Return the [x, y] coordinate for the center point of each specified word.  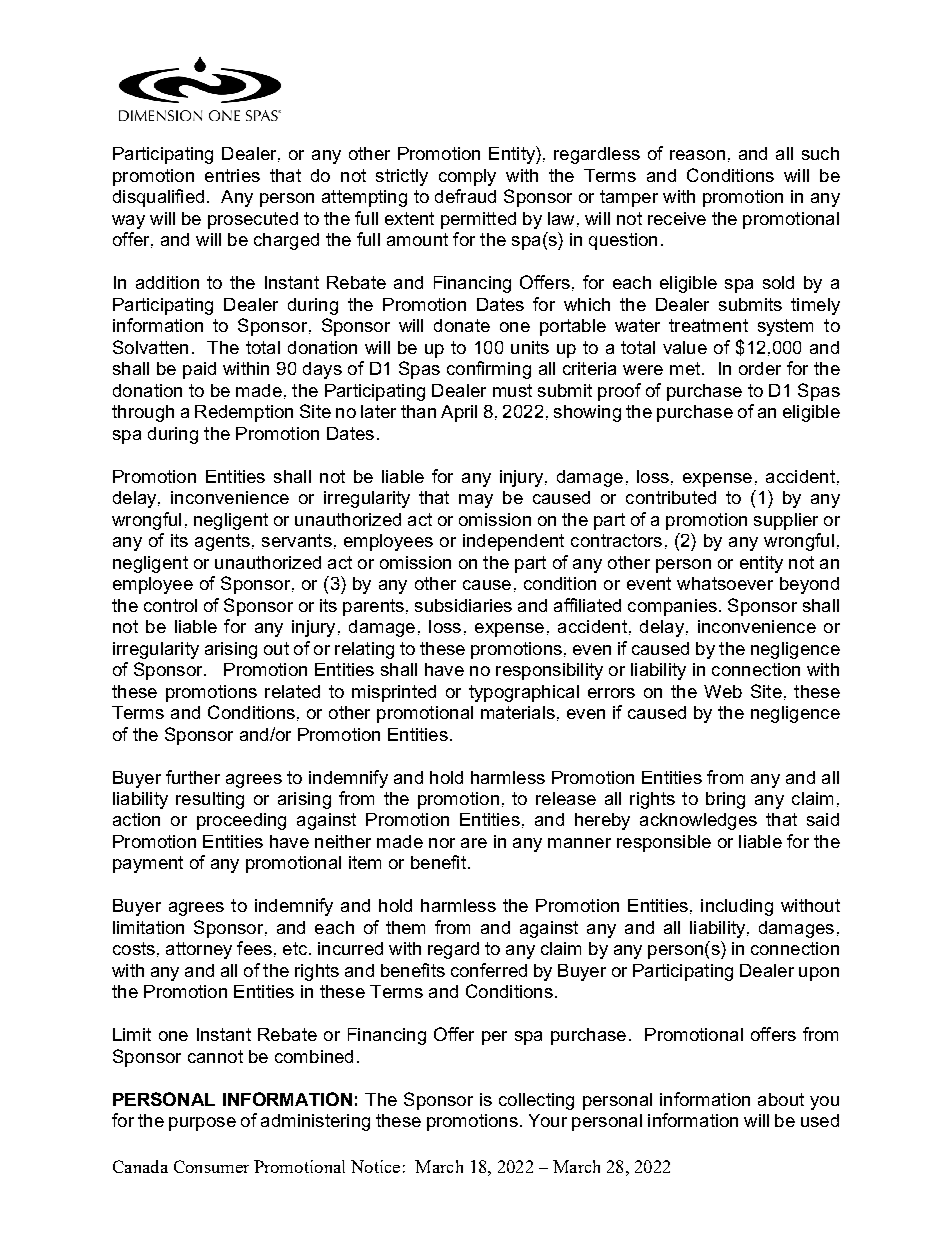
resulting [210, 800]
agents [222, 542]
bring [725, 800]
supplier [786, 521]
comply [467, 177]
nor [442, 843]
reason [697, 155]
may [476, 501]
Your [548, 1120]
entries [232, 175]
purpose [202, 1124]
